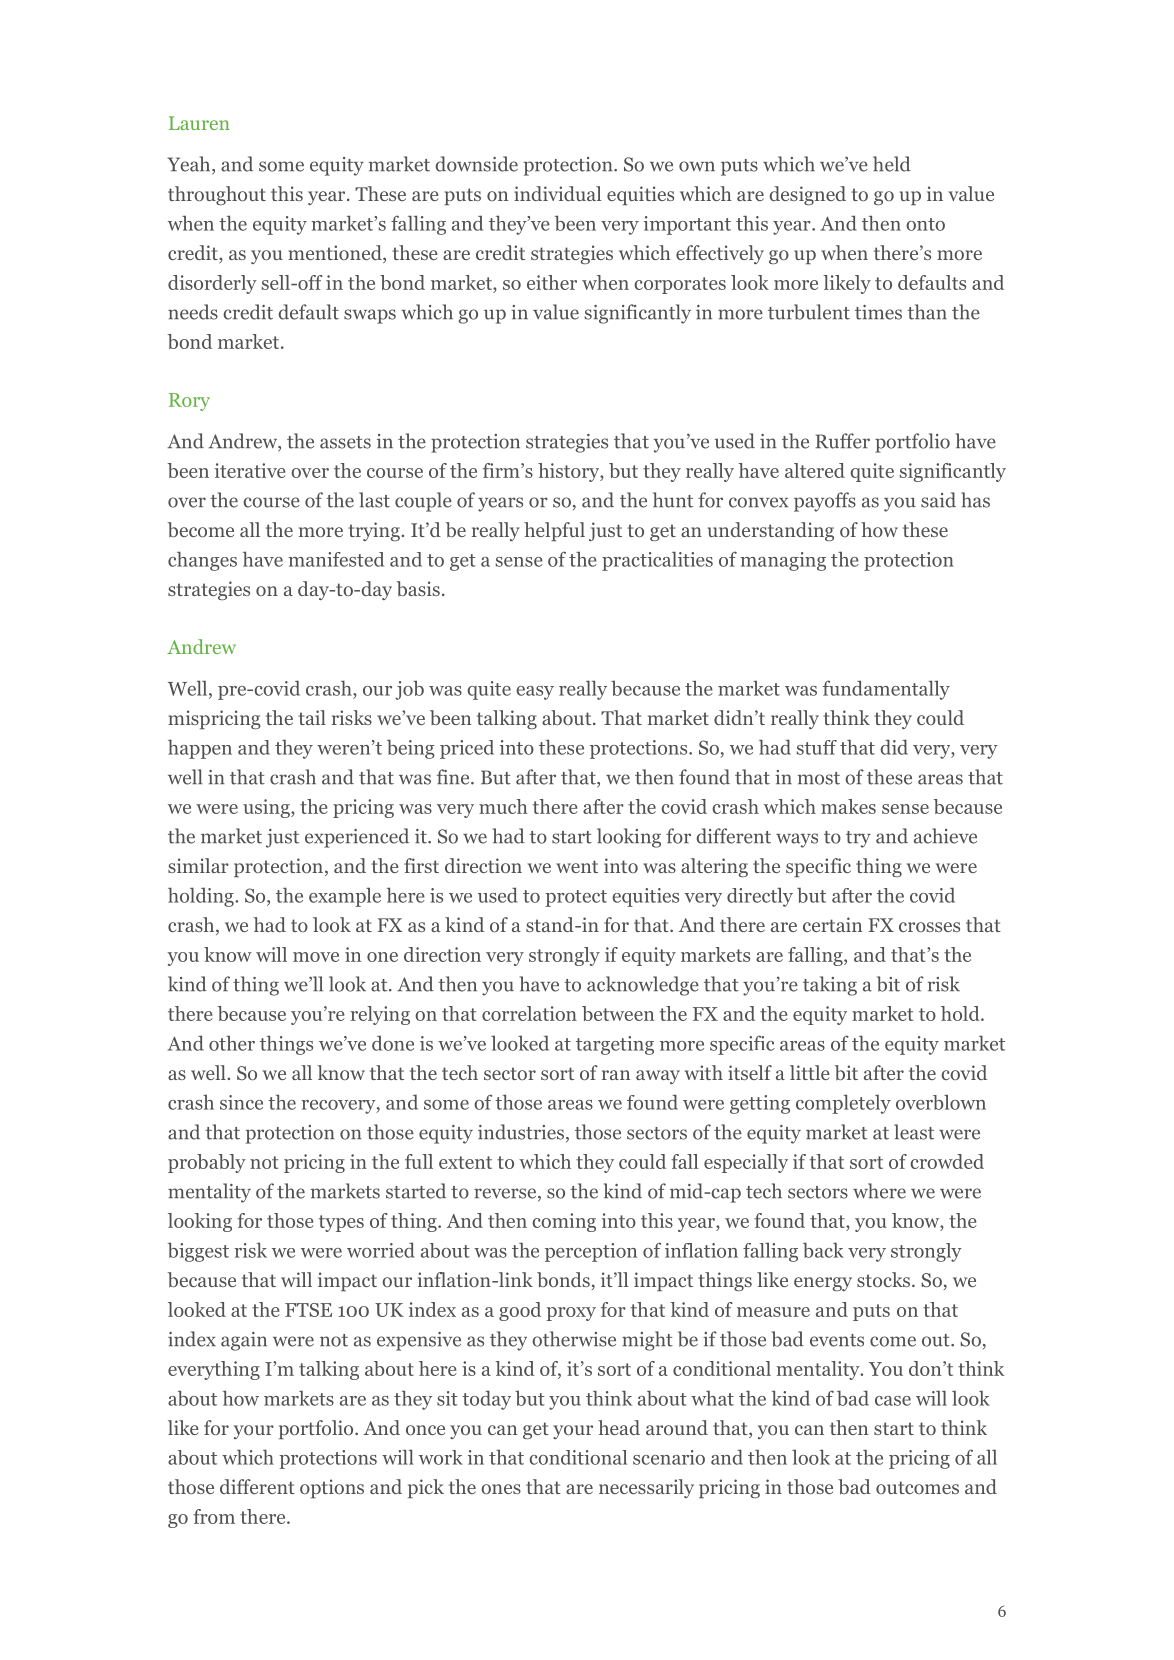  Describe the element at coordinates (892, 164) in the screenshot. I see `held` at that location.
